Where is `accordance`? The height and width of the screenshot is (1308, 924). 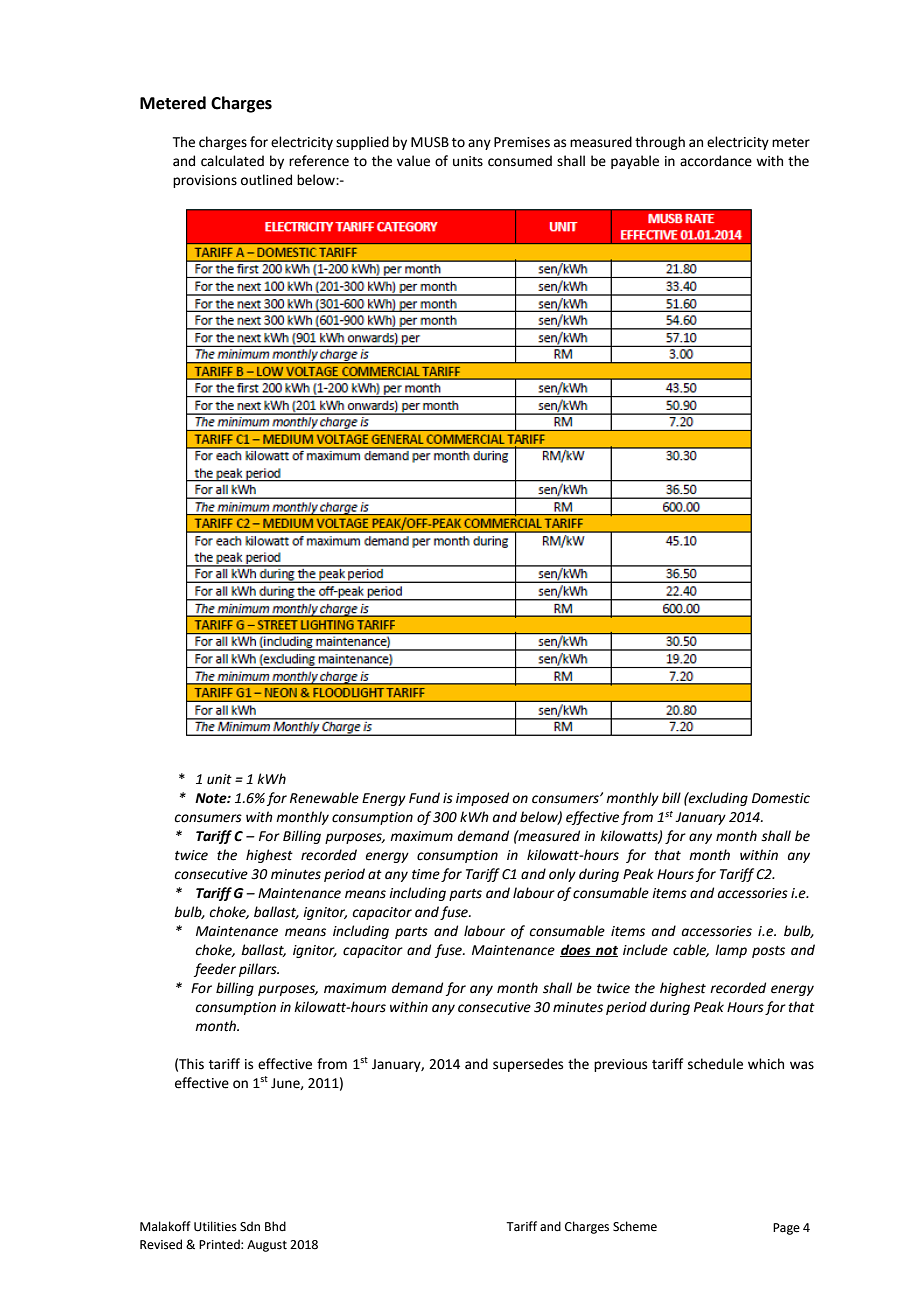 accordance is located at coordinates (716, 161).
